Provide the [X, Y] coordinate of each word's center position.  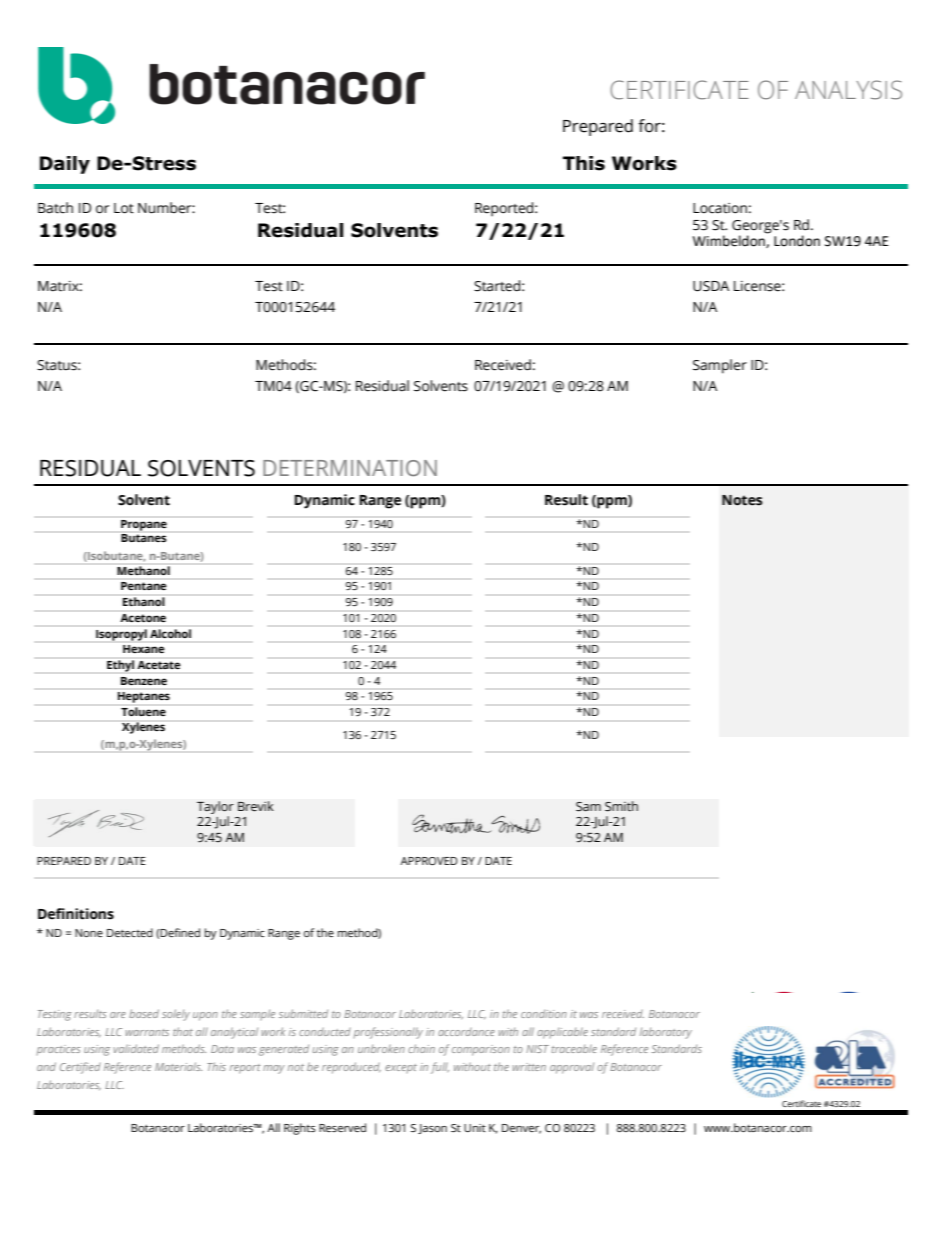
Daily [65, 165]
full [440, 1068]
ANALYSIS [848, 90]
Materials [178, 1066]
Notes [742, 500]
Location [720, 208]
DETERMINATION [350, 468]
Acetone [143, 618]
